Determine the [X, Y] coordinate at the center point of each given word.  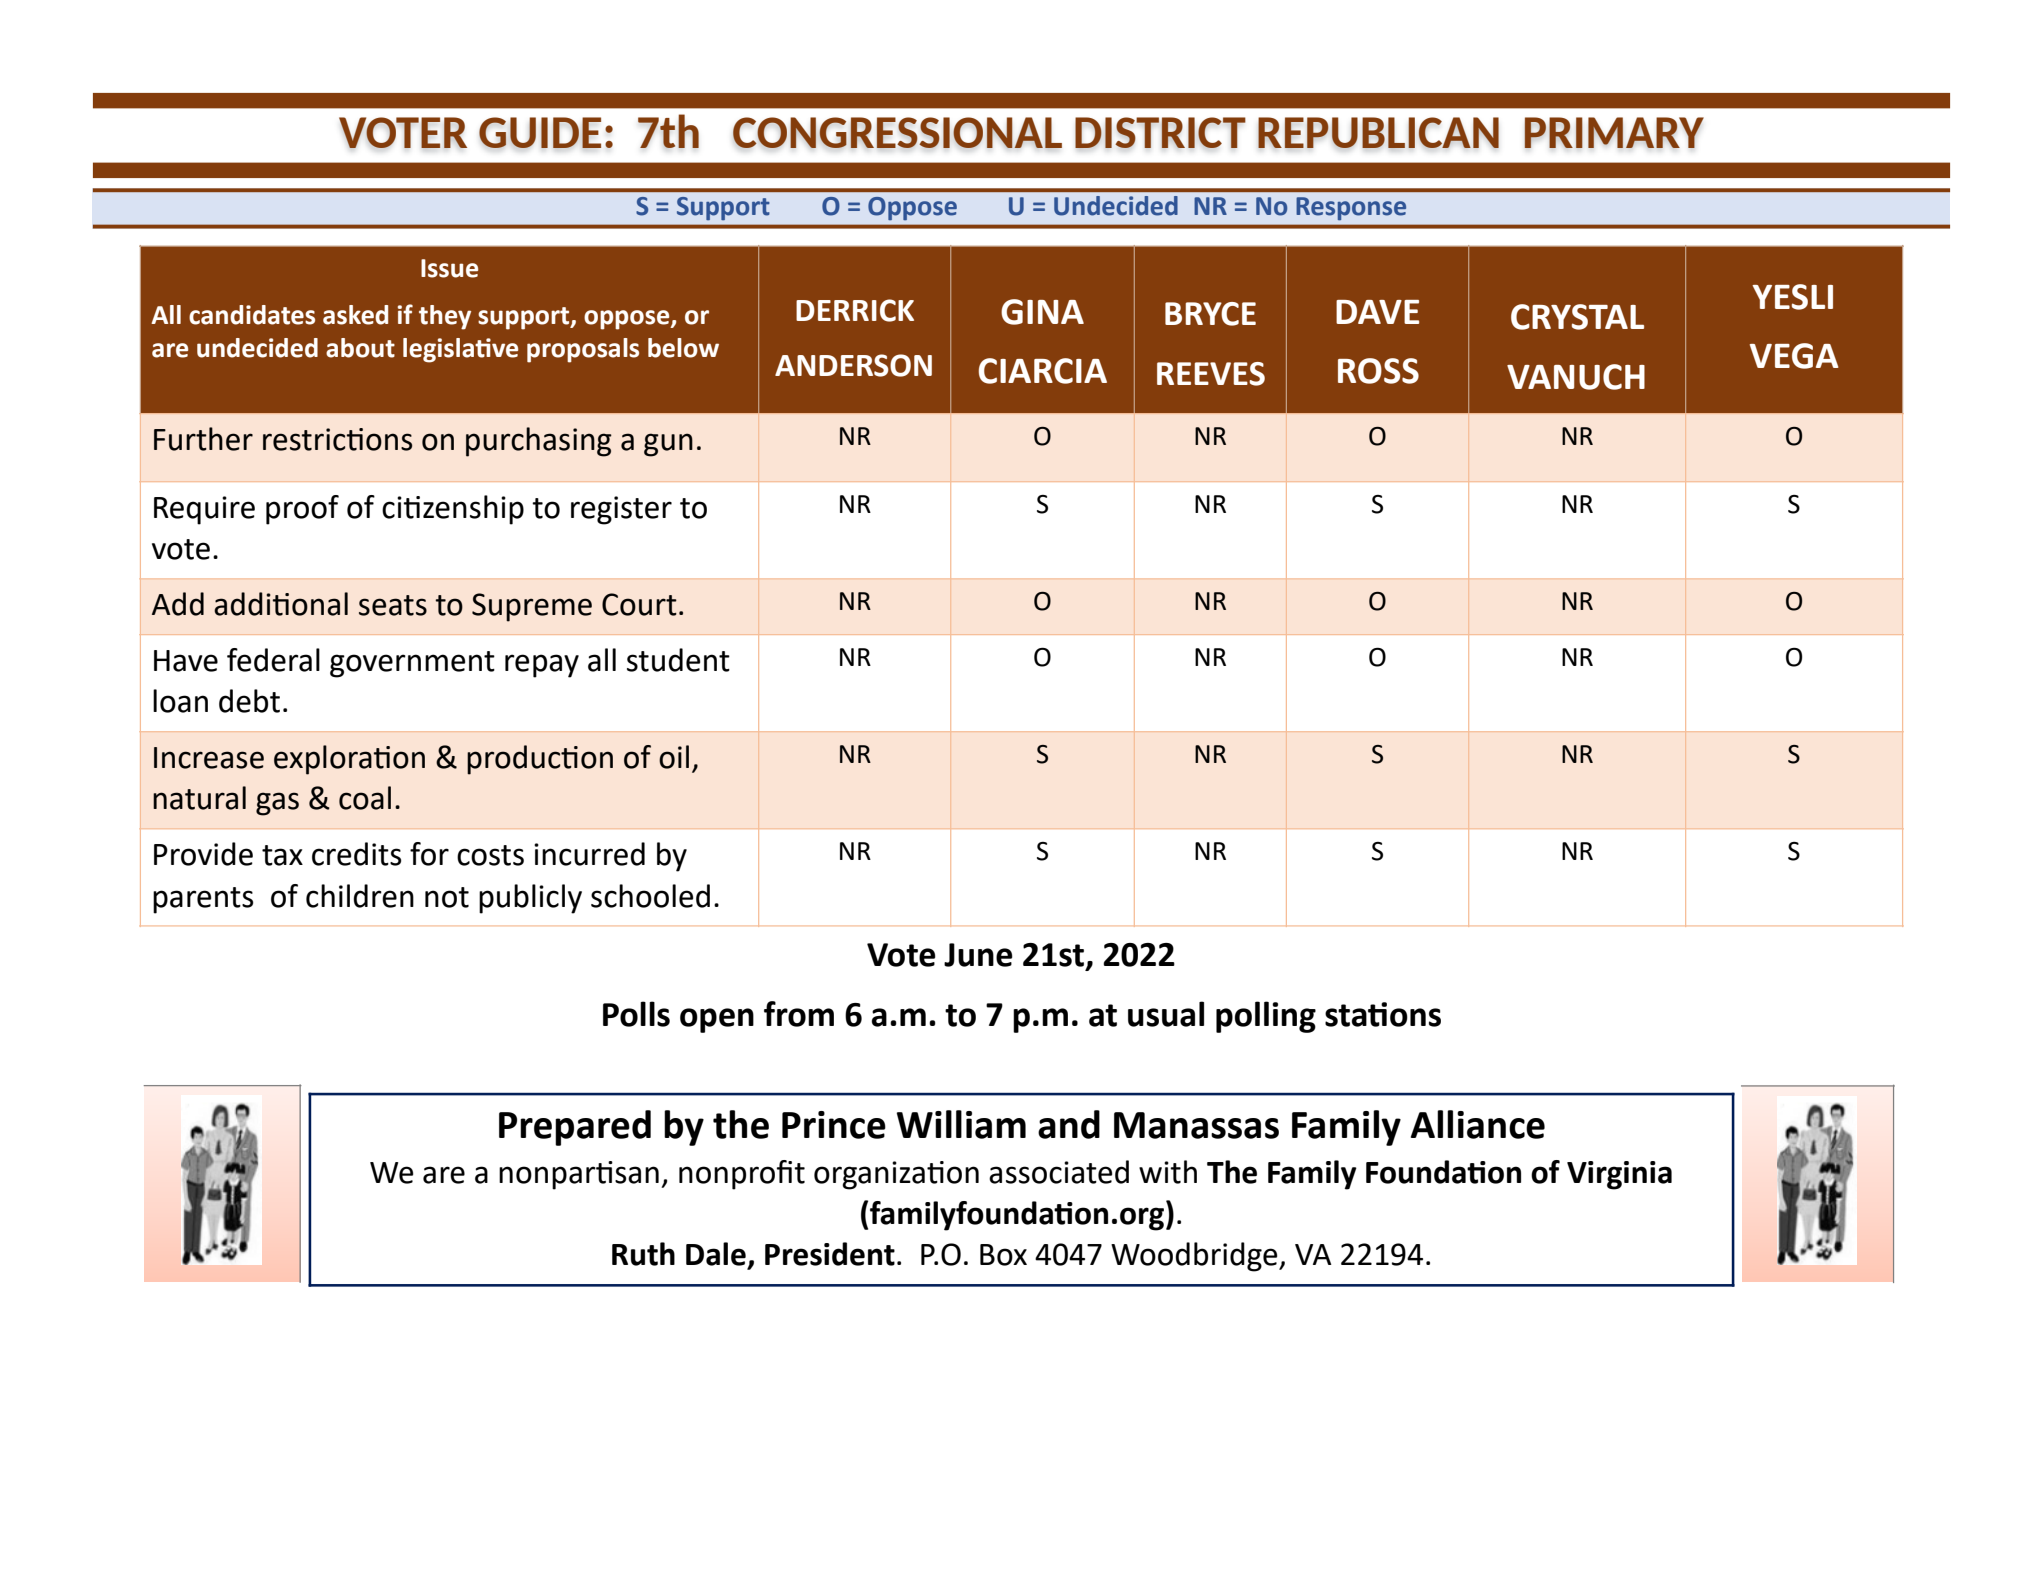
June [978, 955]
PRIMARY [1614, 132]
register [621, 510]
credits [356, 854]
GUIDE [540, 132]
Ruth [643, 1254]
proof [302, 510]
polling [1266, 1017]
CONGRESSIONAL [897, 132]
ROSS [1378, 371]
